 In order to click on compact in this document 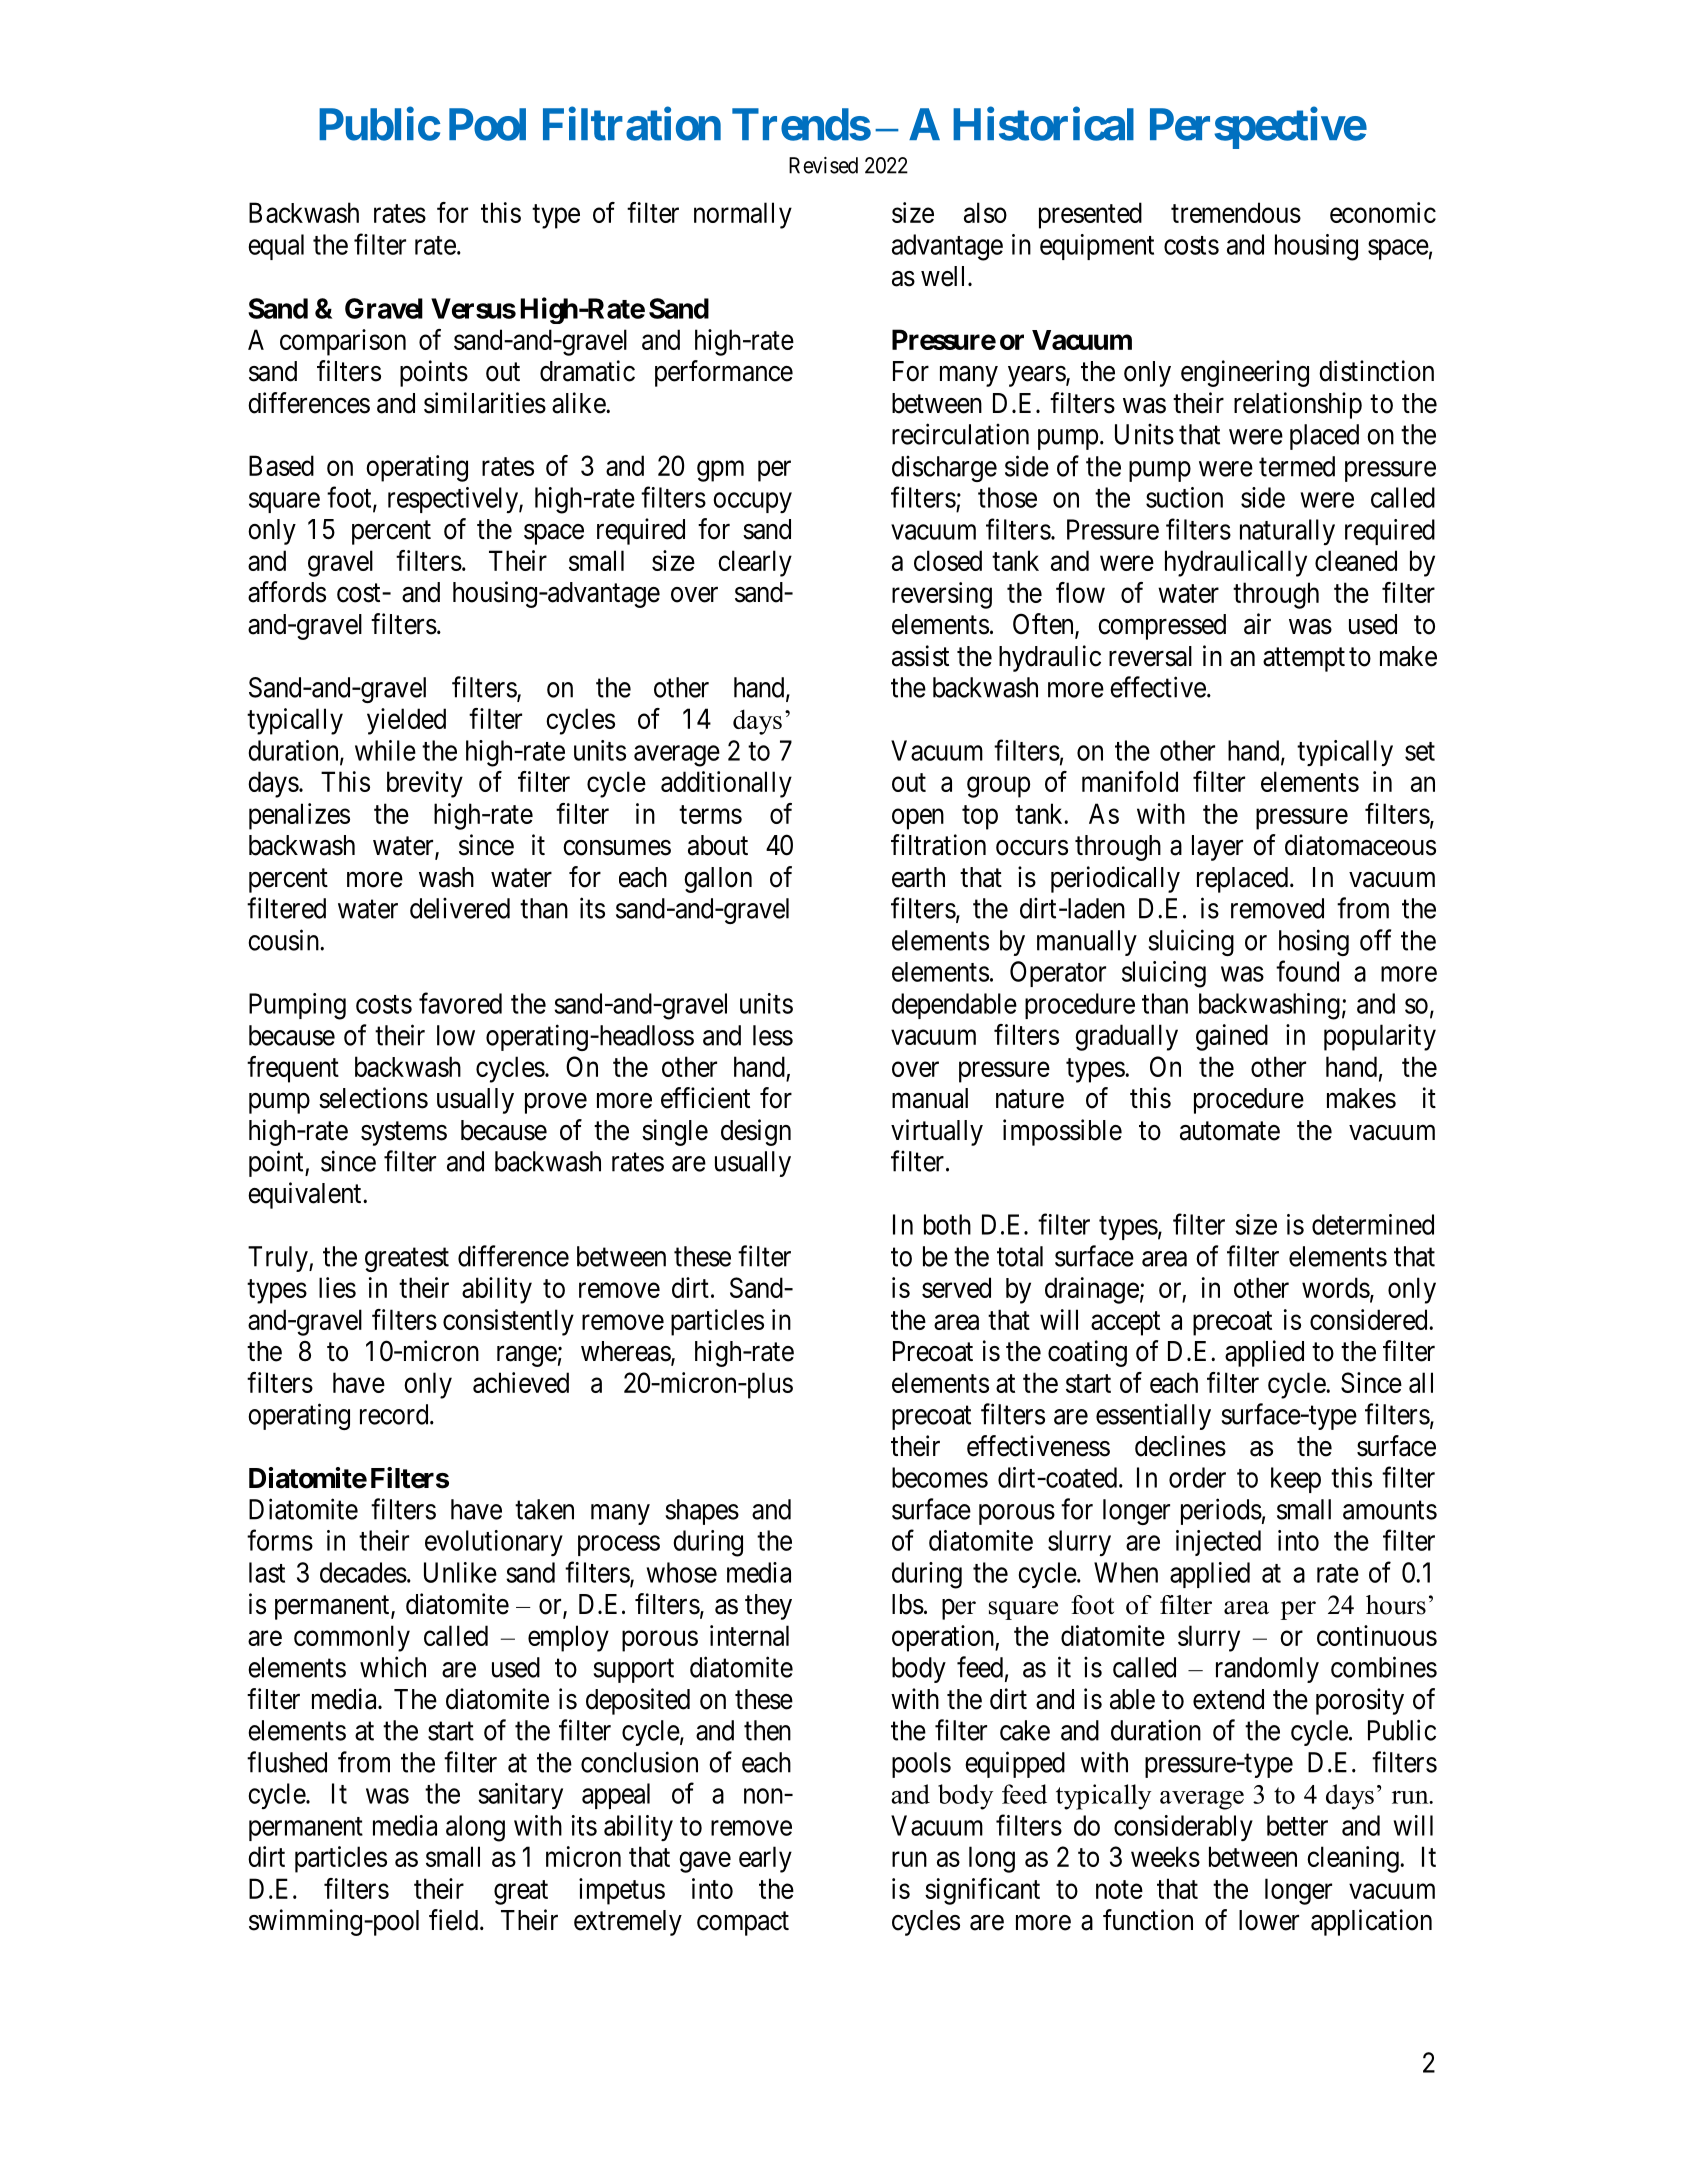, I will do `click(743, 1924)`.
